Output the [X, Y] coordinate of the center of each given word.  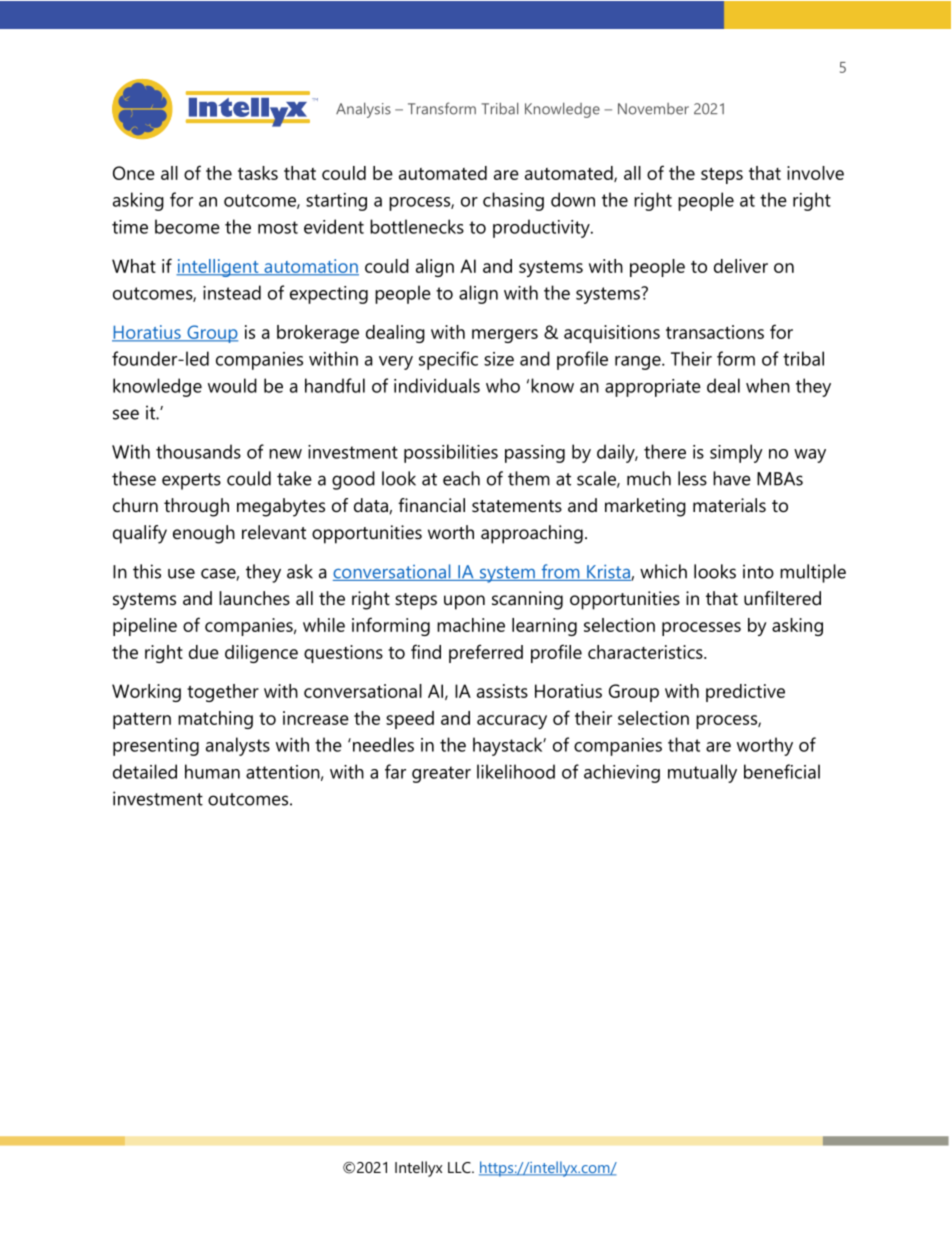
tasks [258, 173]
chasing [513, 201]
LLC [460, 1167]
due [204, 652]
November [653, 109]
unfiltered [782, 598]
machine [471, 625]
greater [441, 774]
